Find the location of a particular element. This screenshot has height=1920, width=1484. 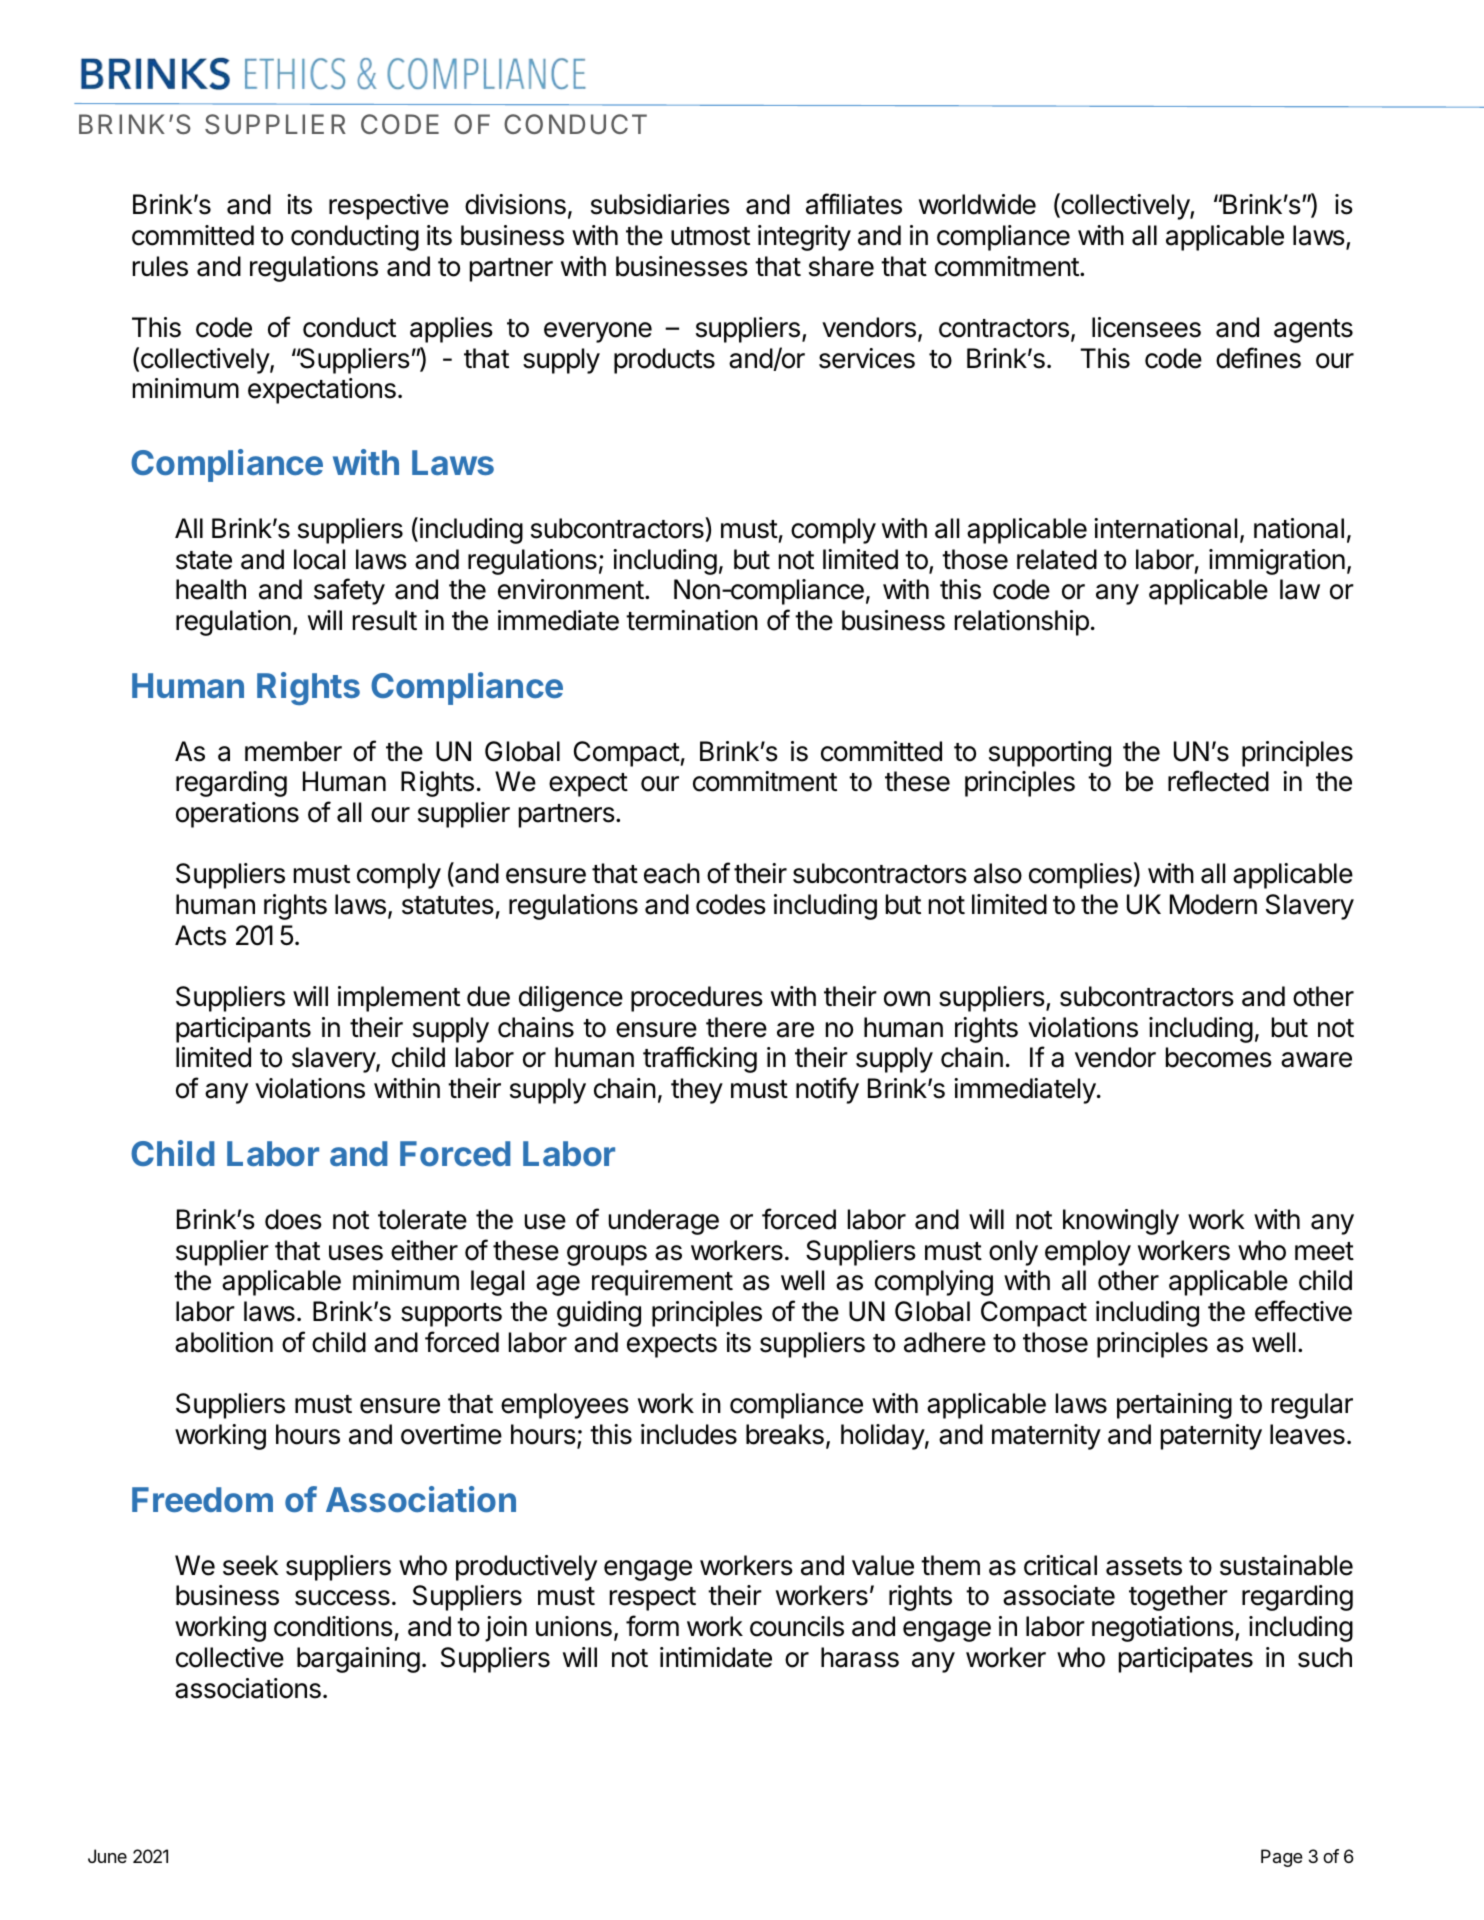

intimidate is located at coordinates (716, 1657).
